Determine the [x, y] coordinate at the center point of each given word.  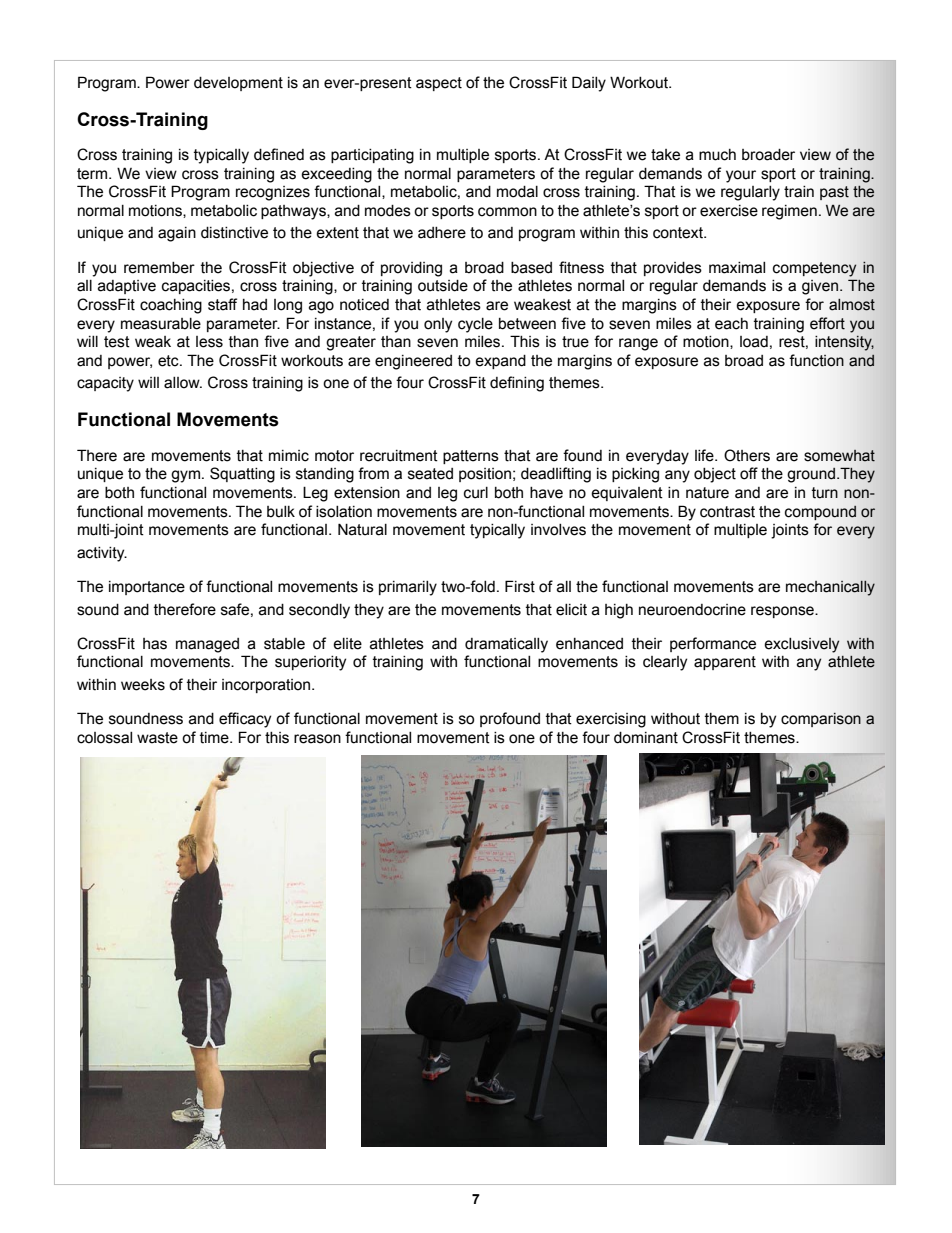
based [531, 268]
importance [147, 588]
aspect [439, 84]
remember [159, 268]
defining [517, 384]
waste [157, 738]
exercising [611, 720]
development [238, 84]
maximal [737, 268]
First [520, 586]
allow [183, 383]
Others [747, 455]
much [717, 155]
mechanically [830, 588]
